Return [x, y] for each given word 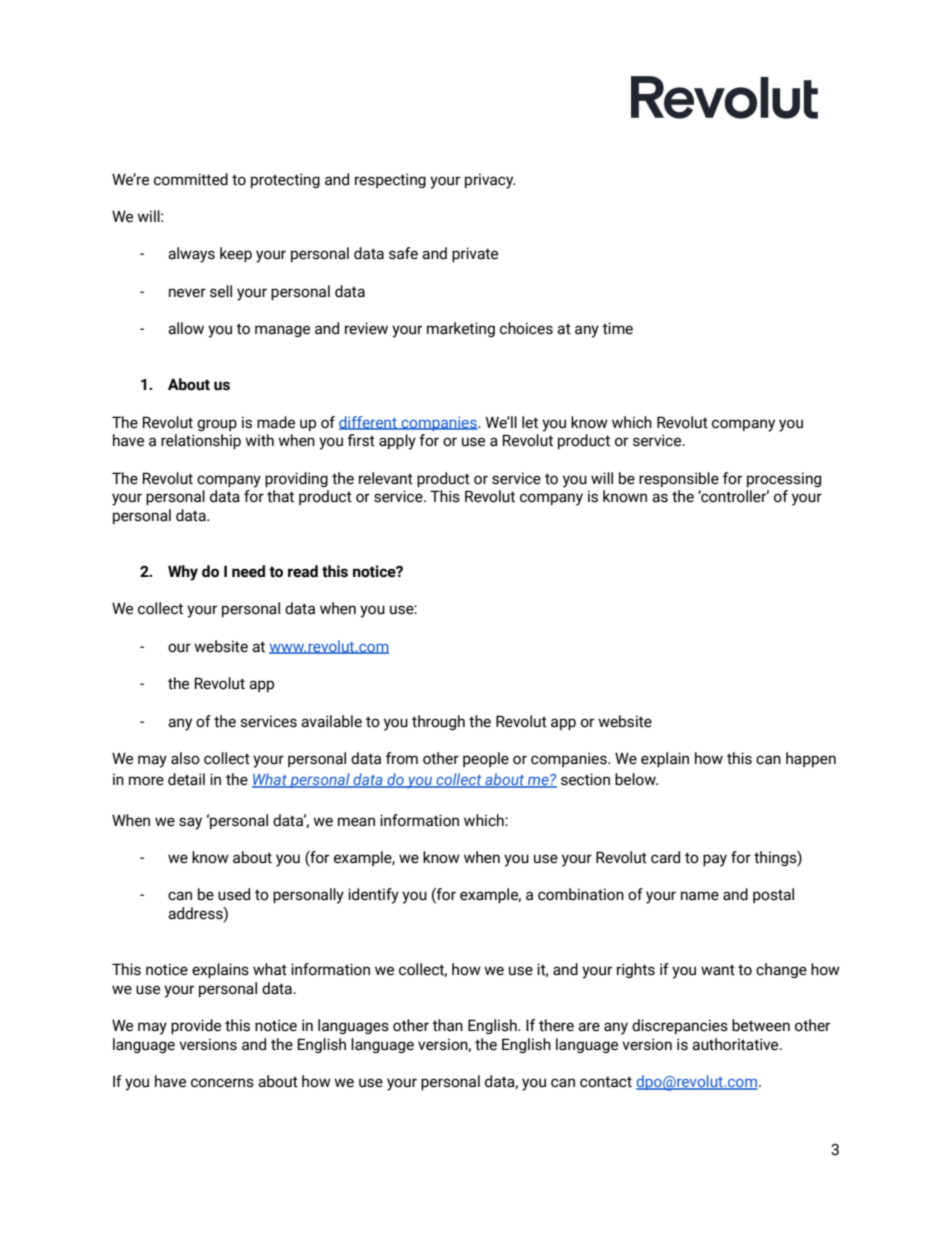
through [438, 722]
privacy [490, 181]
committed [191, 179]
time [617, 328]
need [248, 571]
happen [811, 759]
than [447, 1025]
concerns [222, 1083]
